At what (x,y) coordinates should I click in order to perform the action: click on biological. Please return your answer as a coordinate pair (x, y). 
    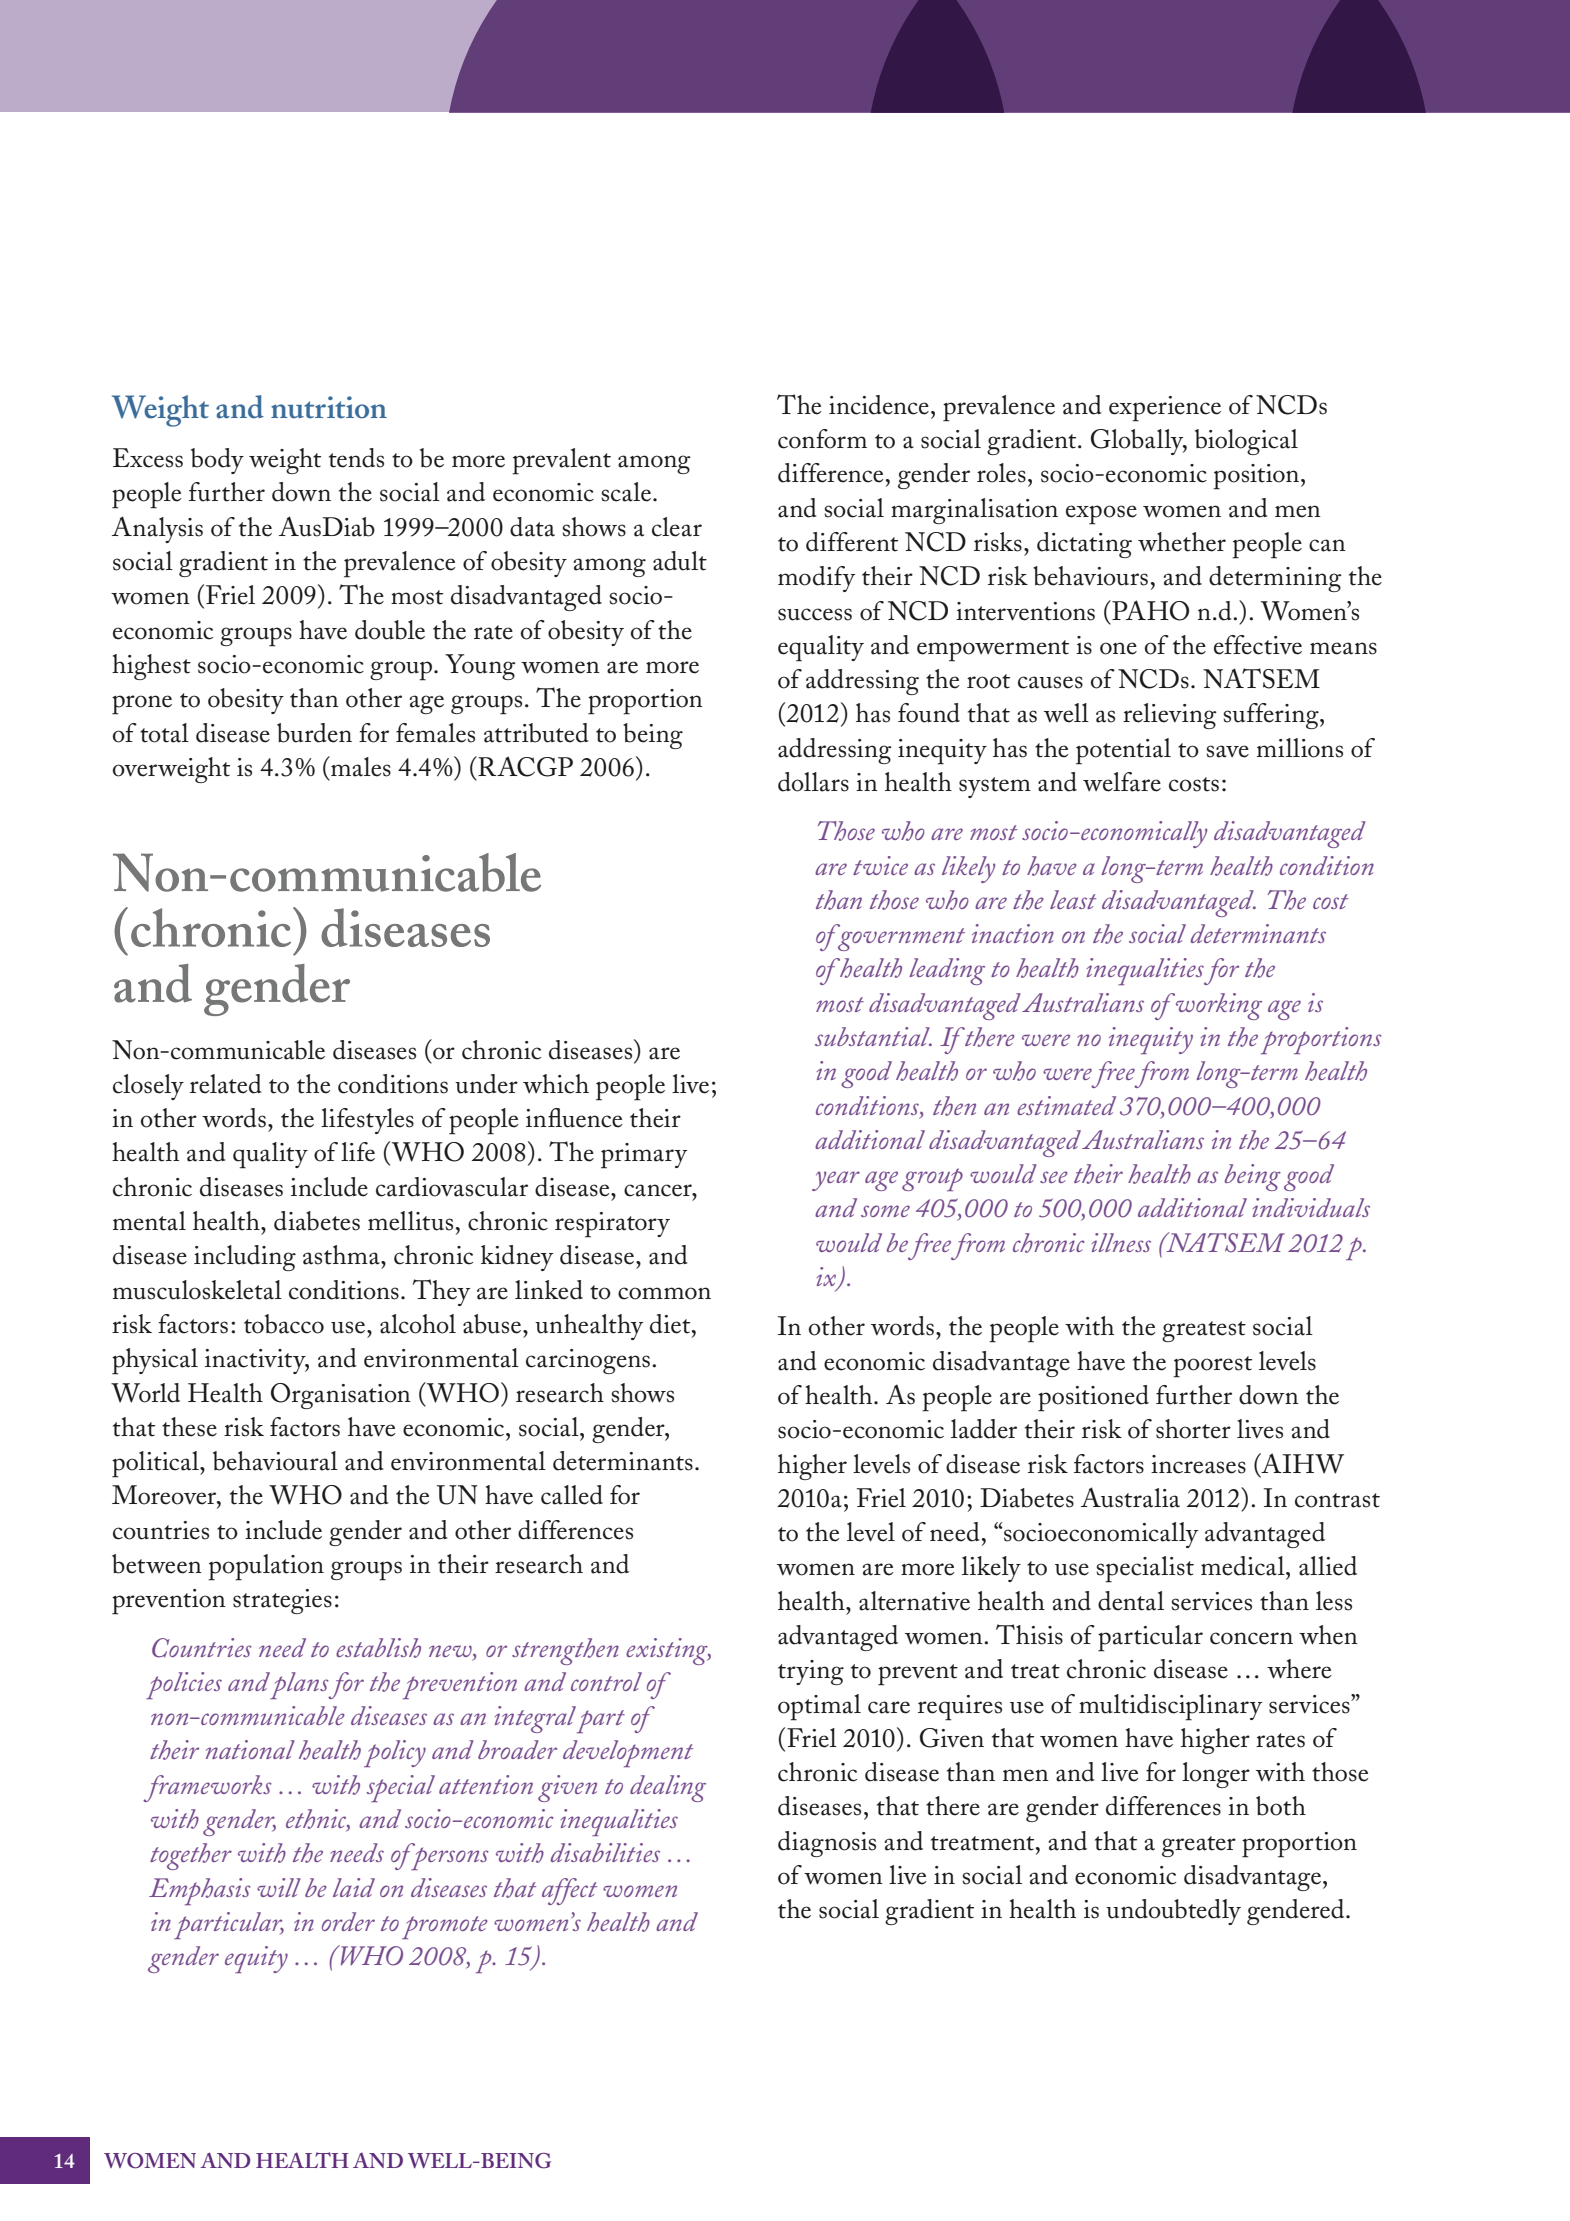
    Looking at the image, I should click on (1246, 442).
